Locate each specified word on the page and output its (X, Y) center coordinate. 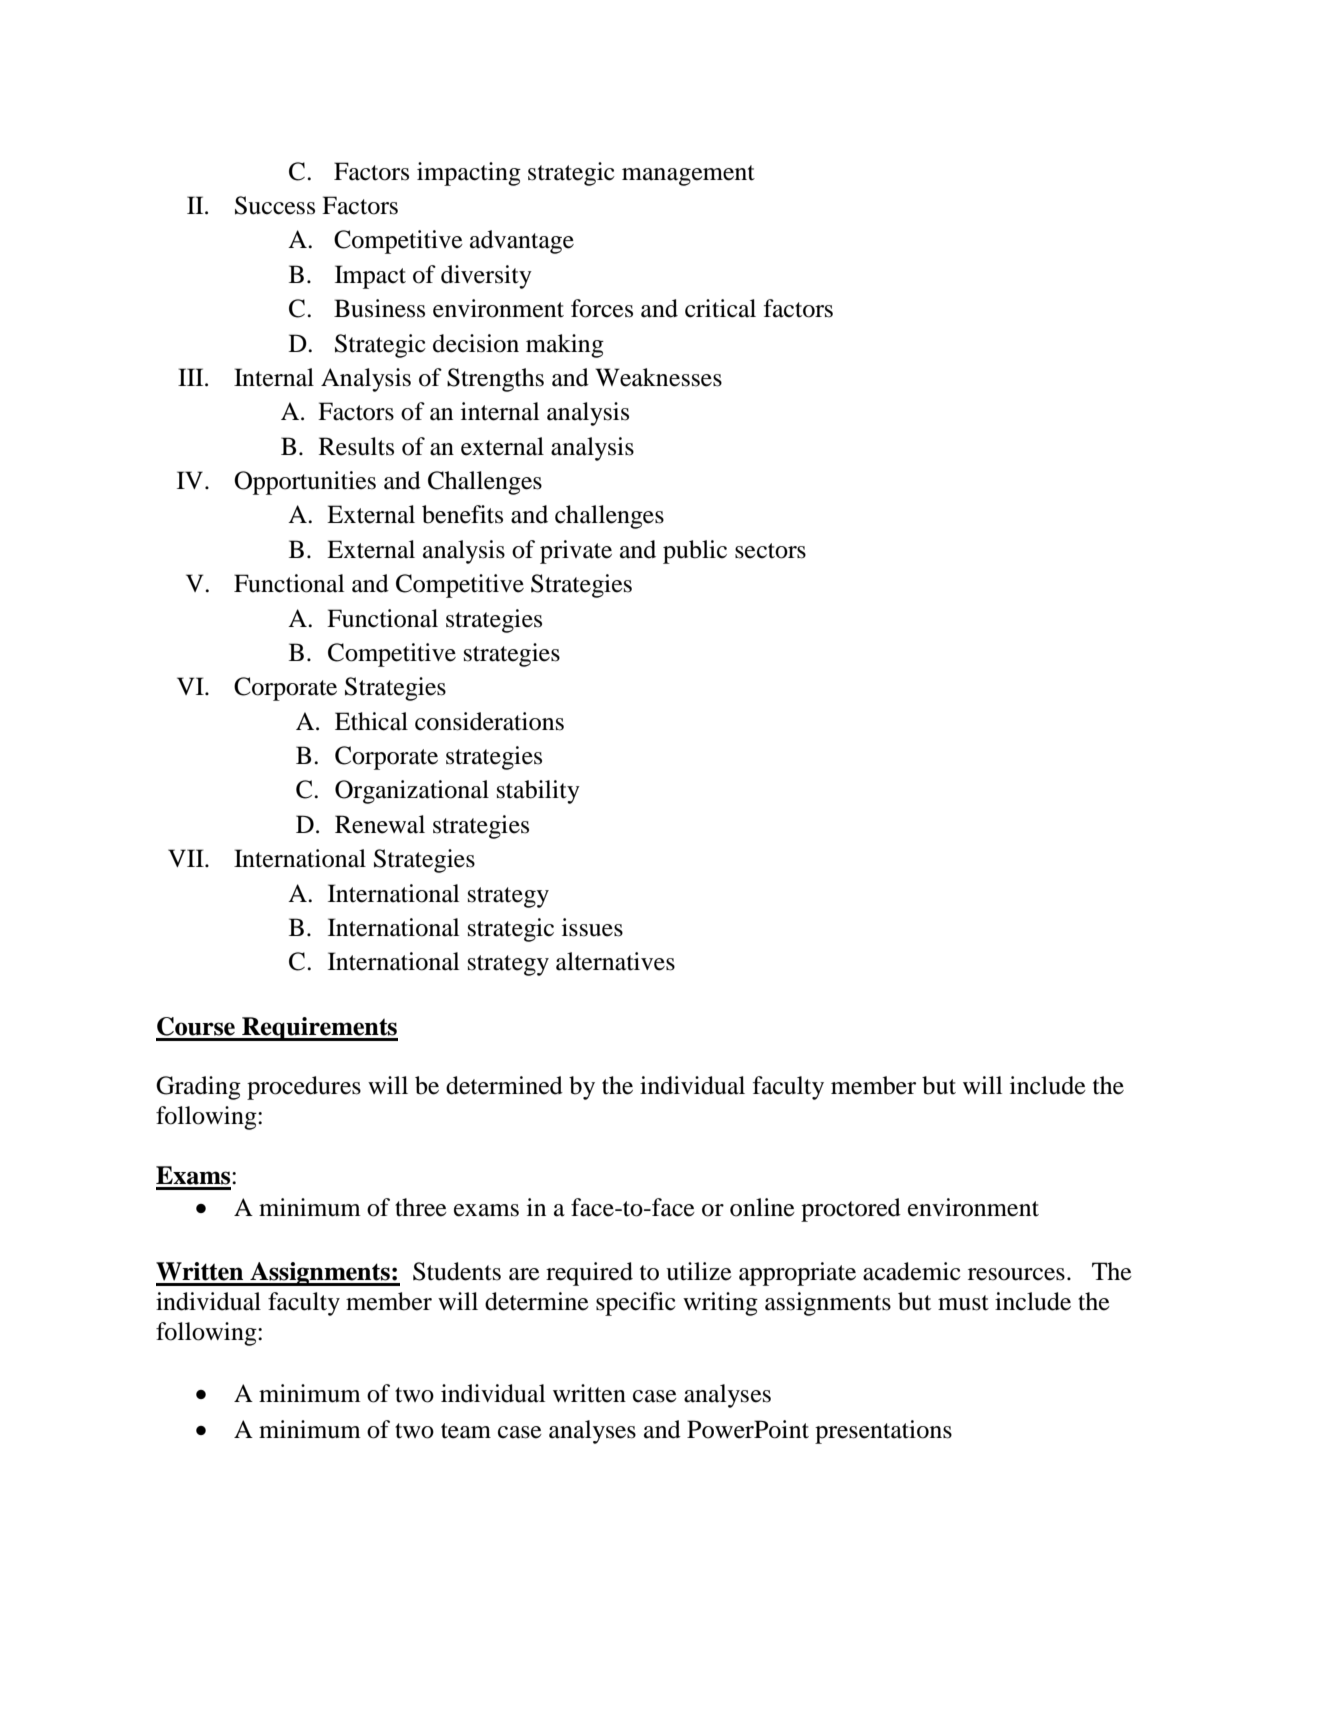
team (466, 1431)
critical (720, 308)
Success (275, 205)
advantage (522, 242)
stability (538, 792)
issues (592, 927)
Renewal (380, 824)
